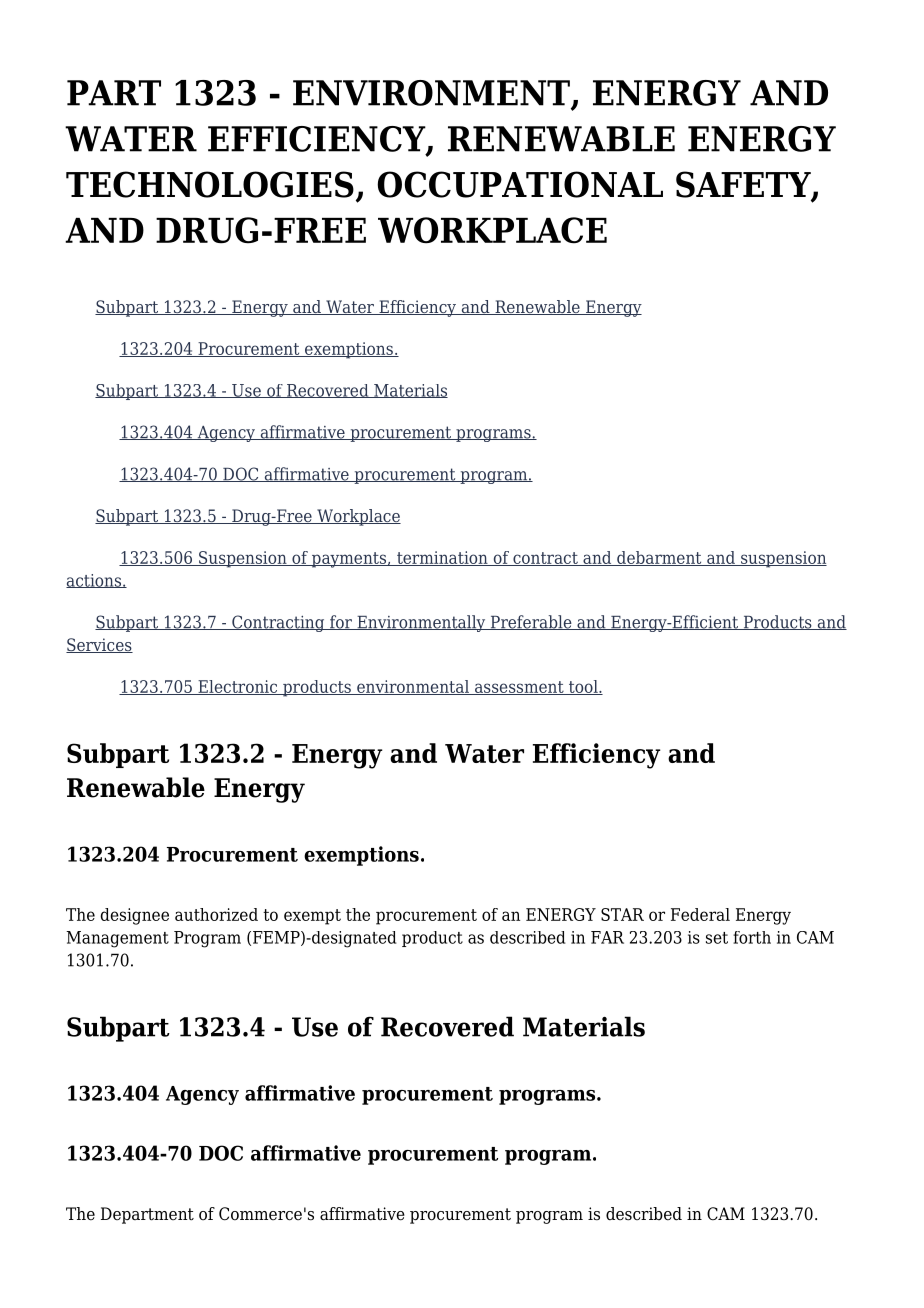  I want to click on SAFETY, so click(744, 185).
